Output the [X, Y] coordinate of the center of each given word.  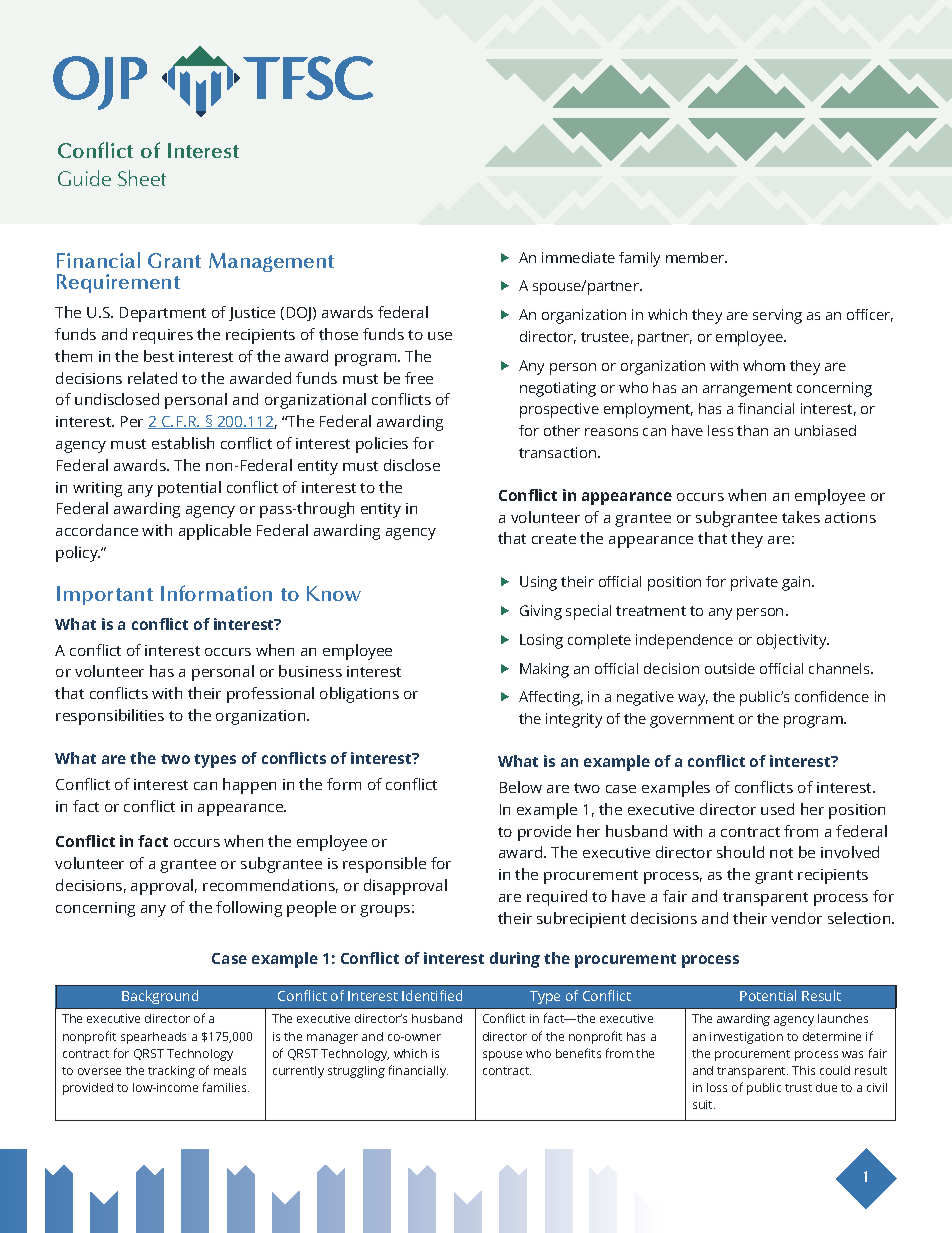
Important [105, 595]
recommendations [270, 886]
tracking [171, 1072]
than [752, 430]
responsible [384, 865]
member [696, 257]
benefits [578, 1053]
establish [183, 443]
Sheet [142, 178]
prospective [559, 410]
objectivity [793, 641]
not [781, 853]
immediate [578, 257]
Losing [541, 641]
